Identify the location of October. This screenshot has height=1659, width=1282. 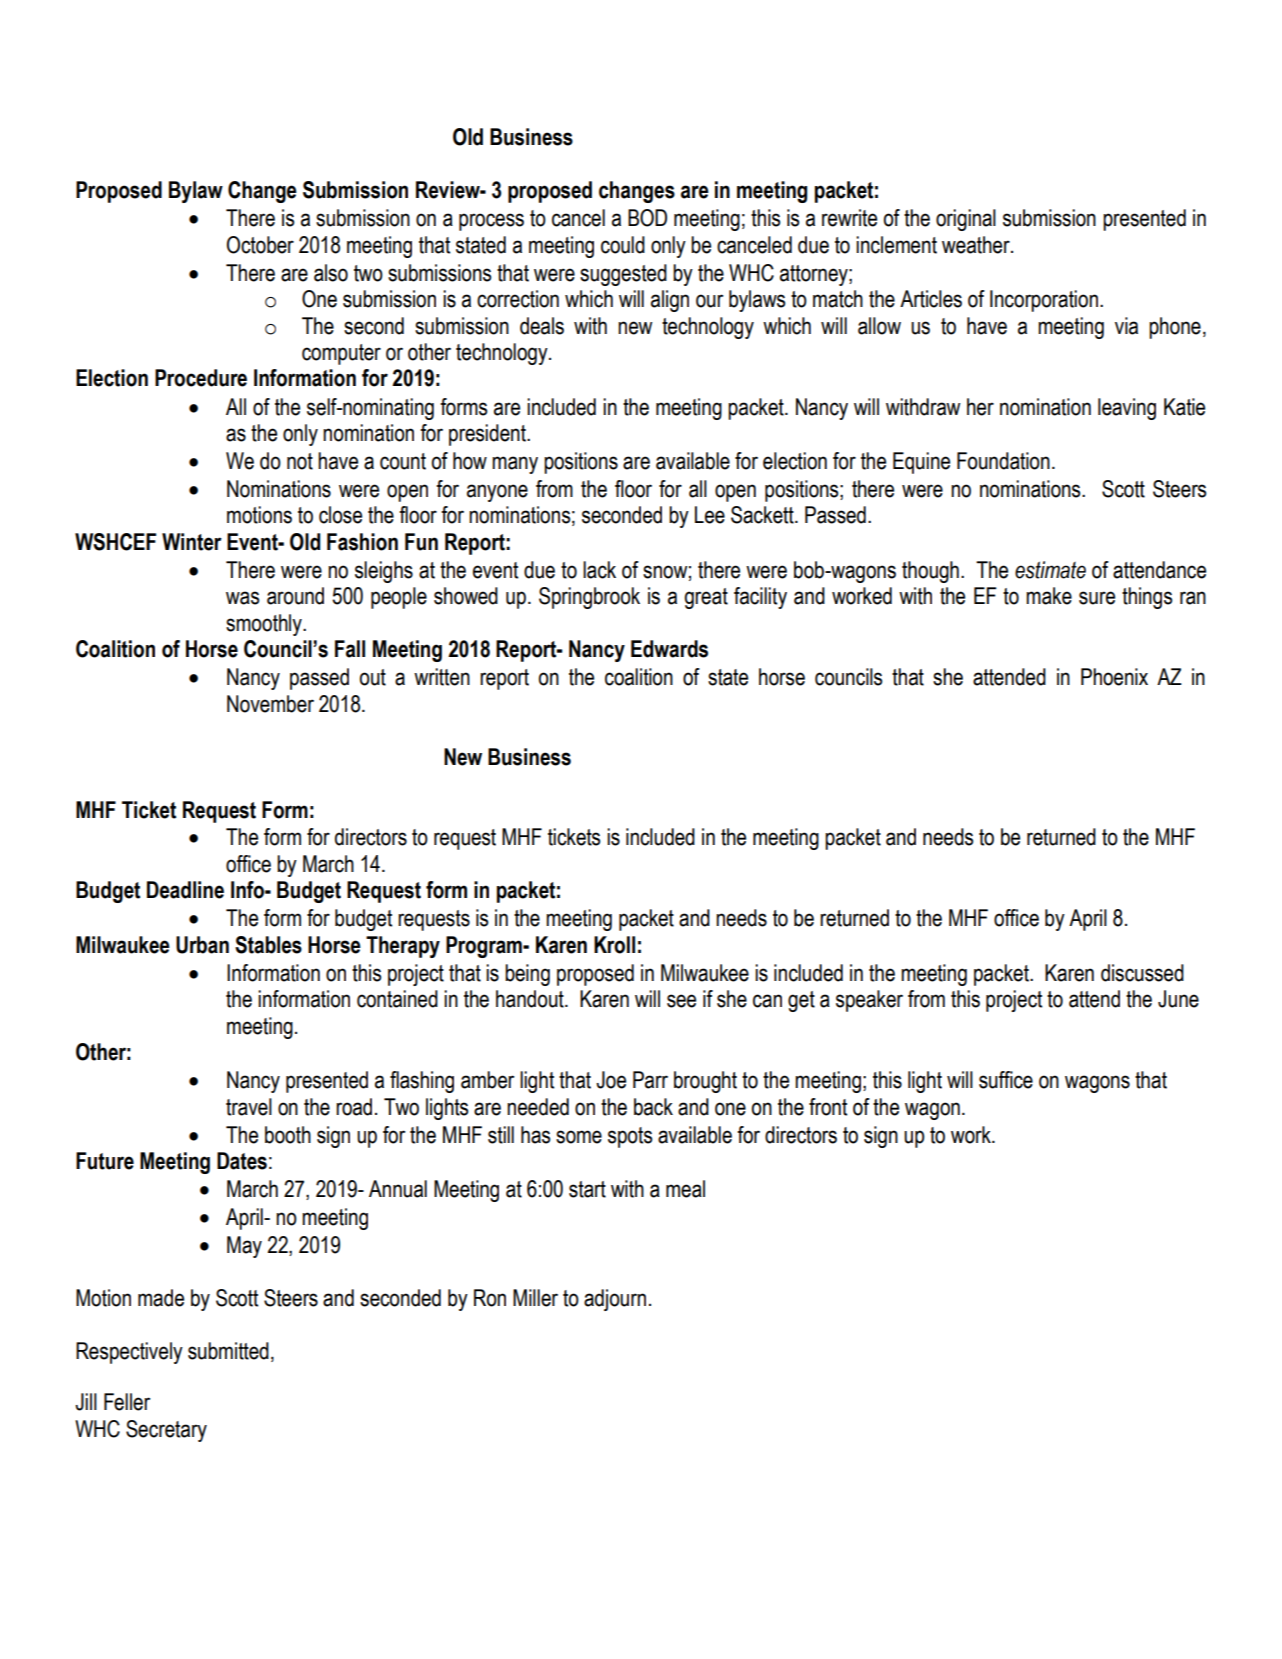
(260, 245).
